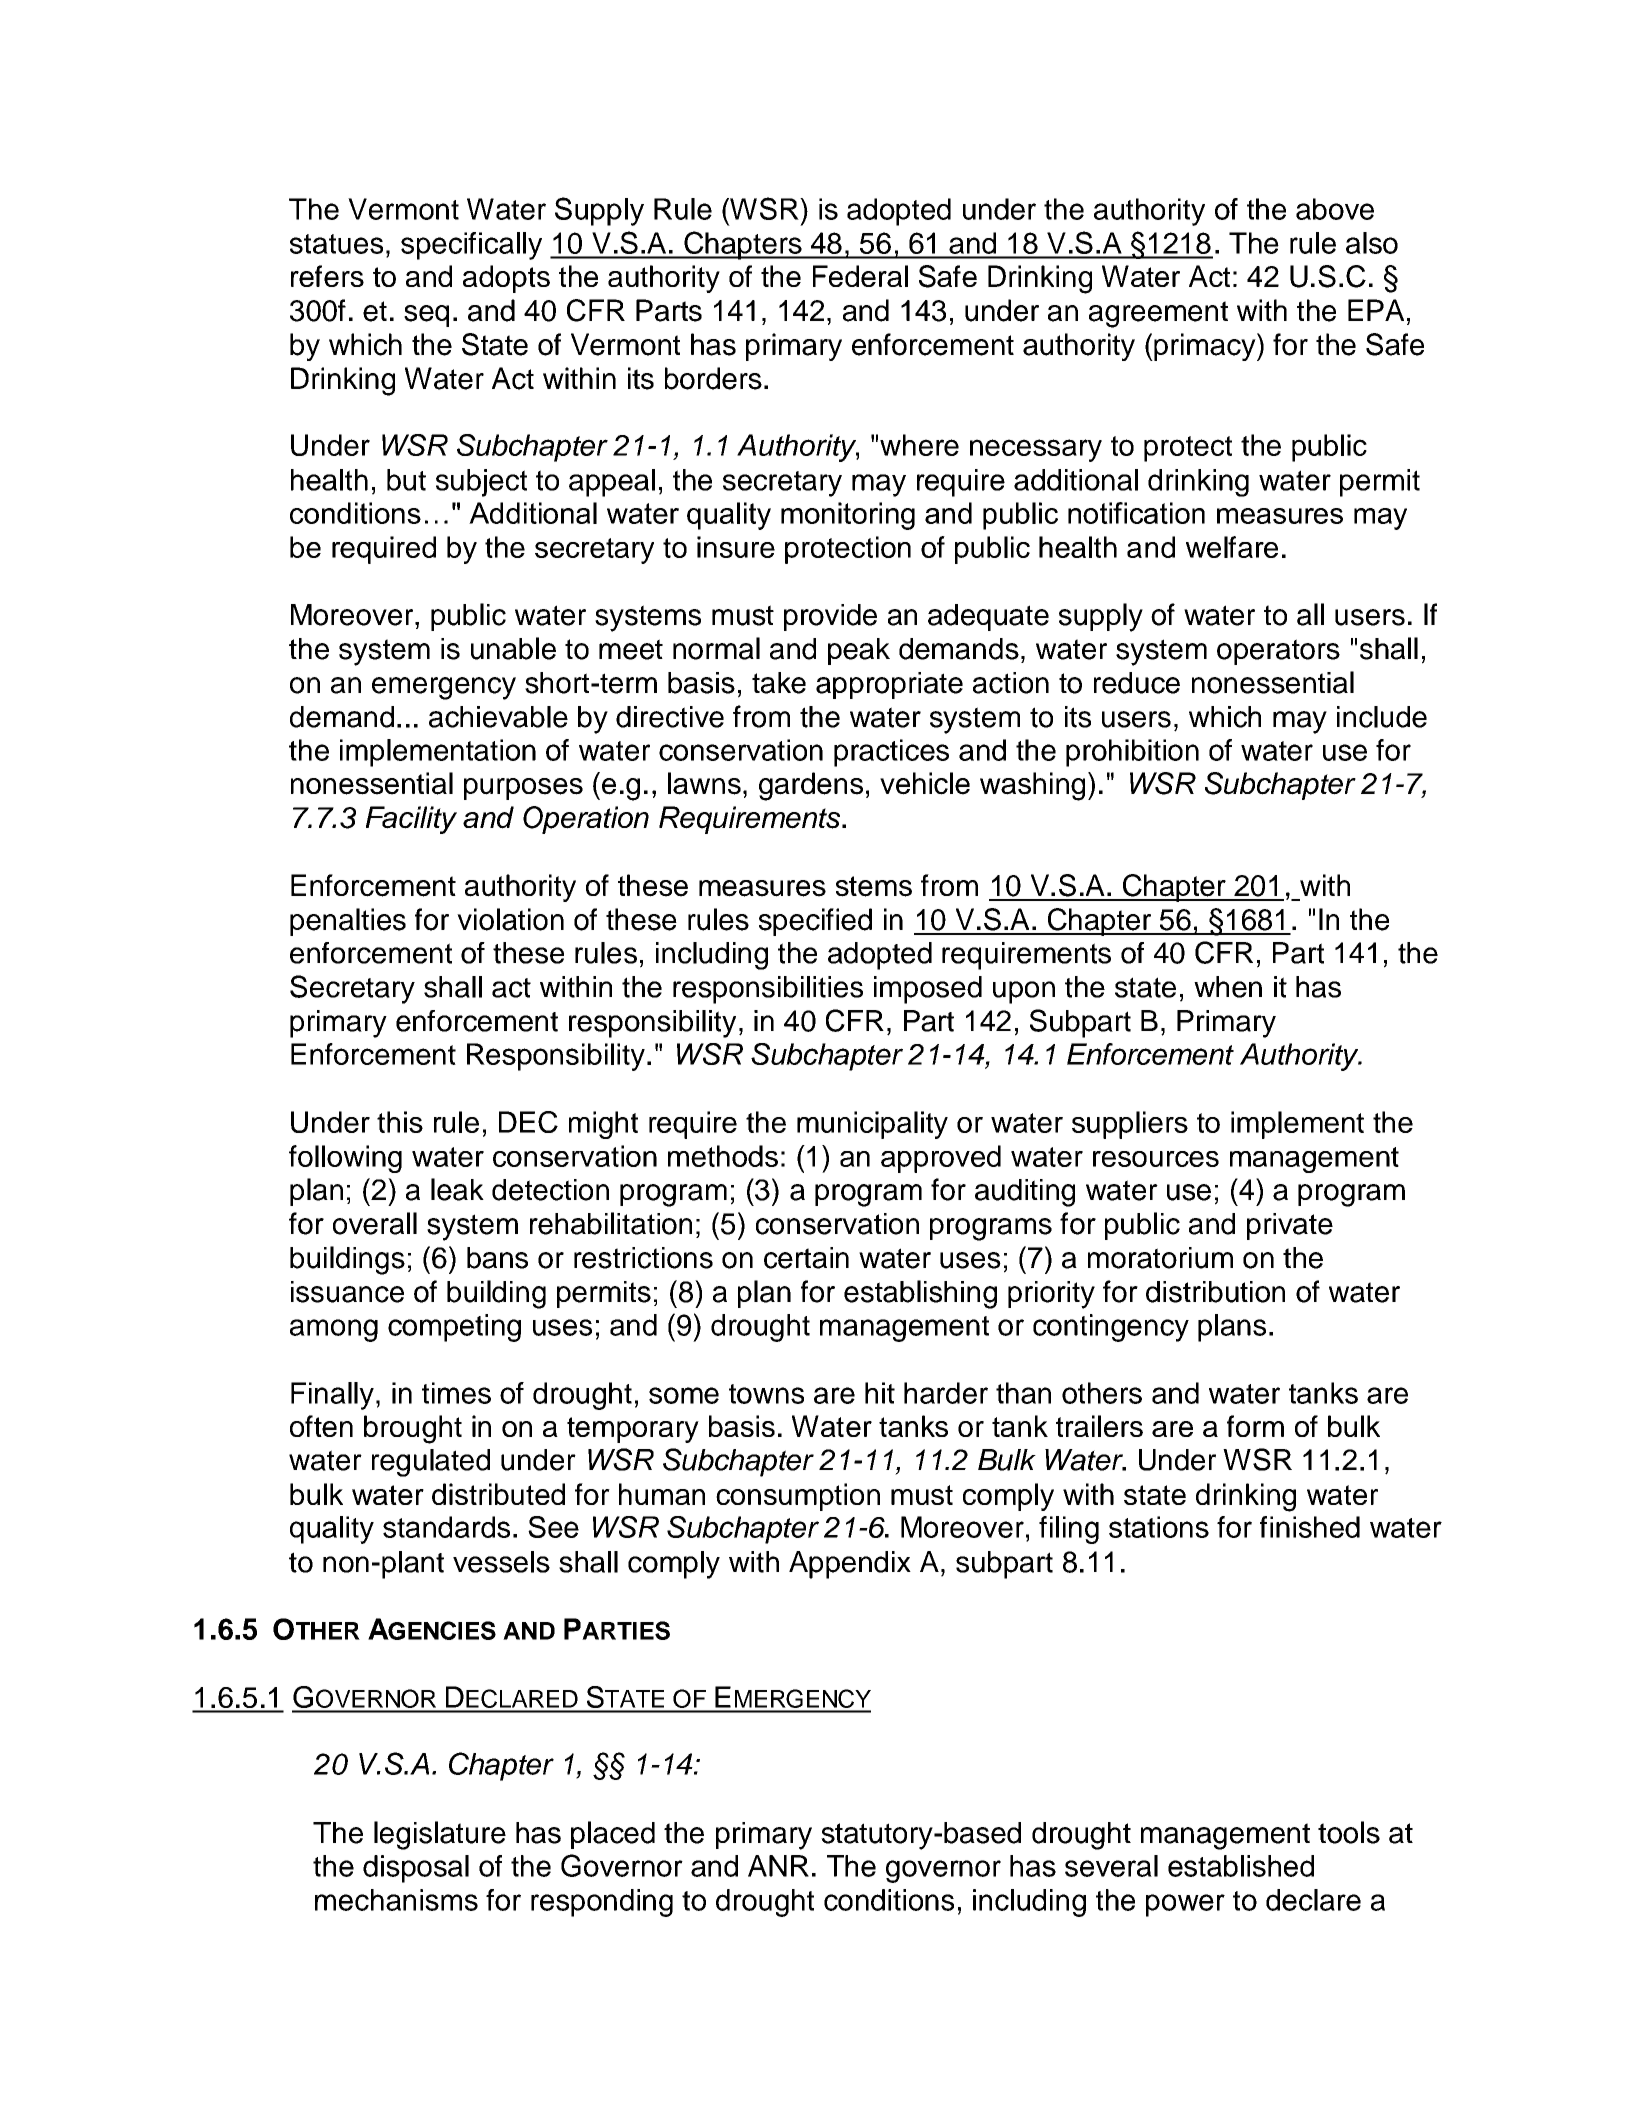 The height and width of the image is (2117, 1636). What do you see at coordinates (1335, 209) in the image?
I see `above` at bounding box center [1335, 209].
